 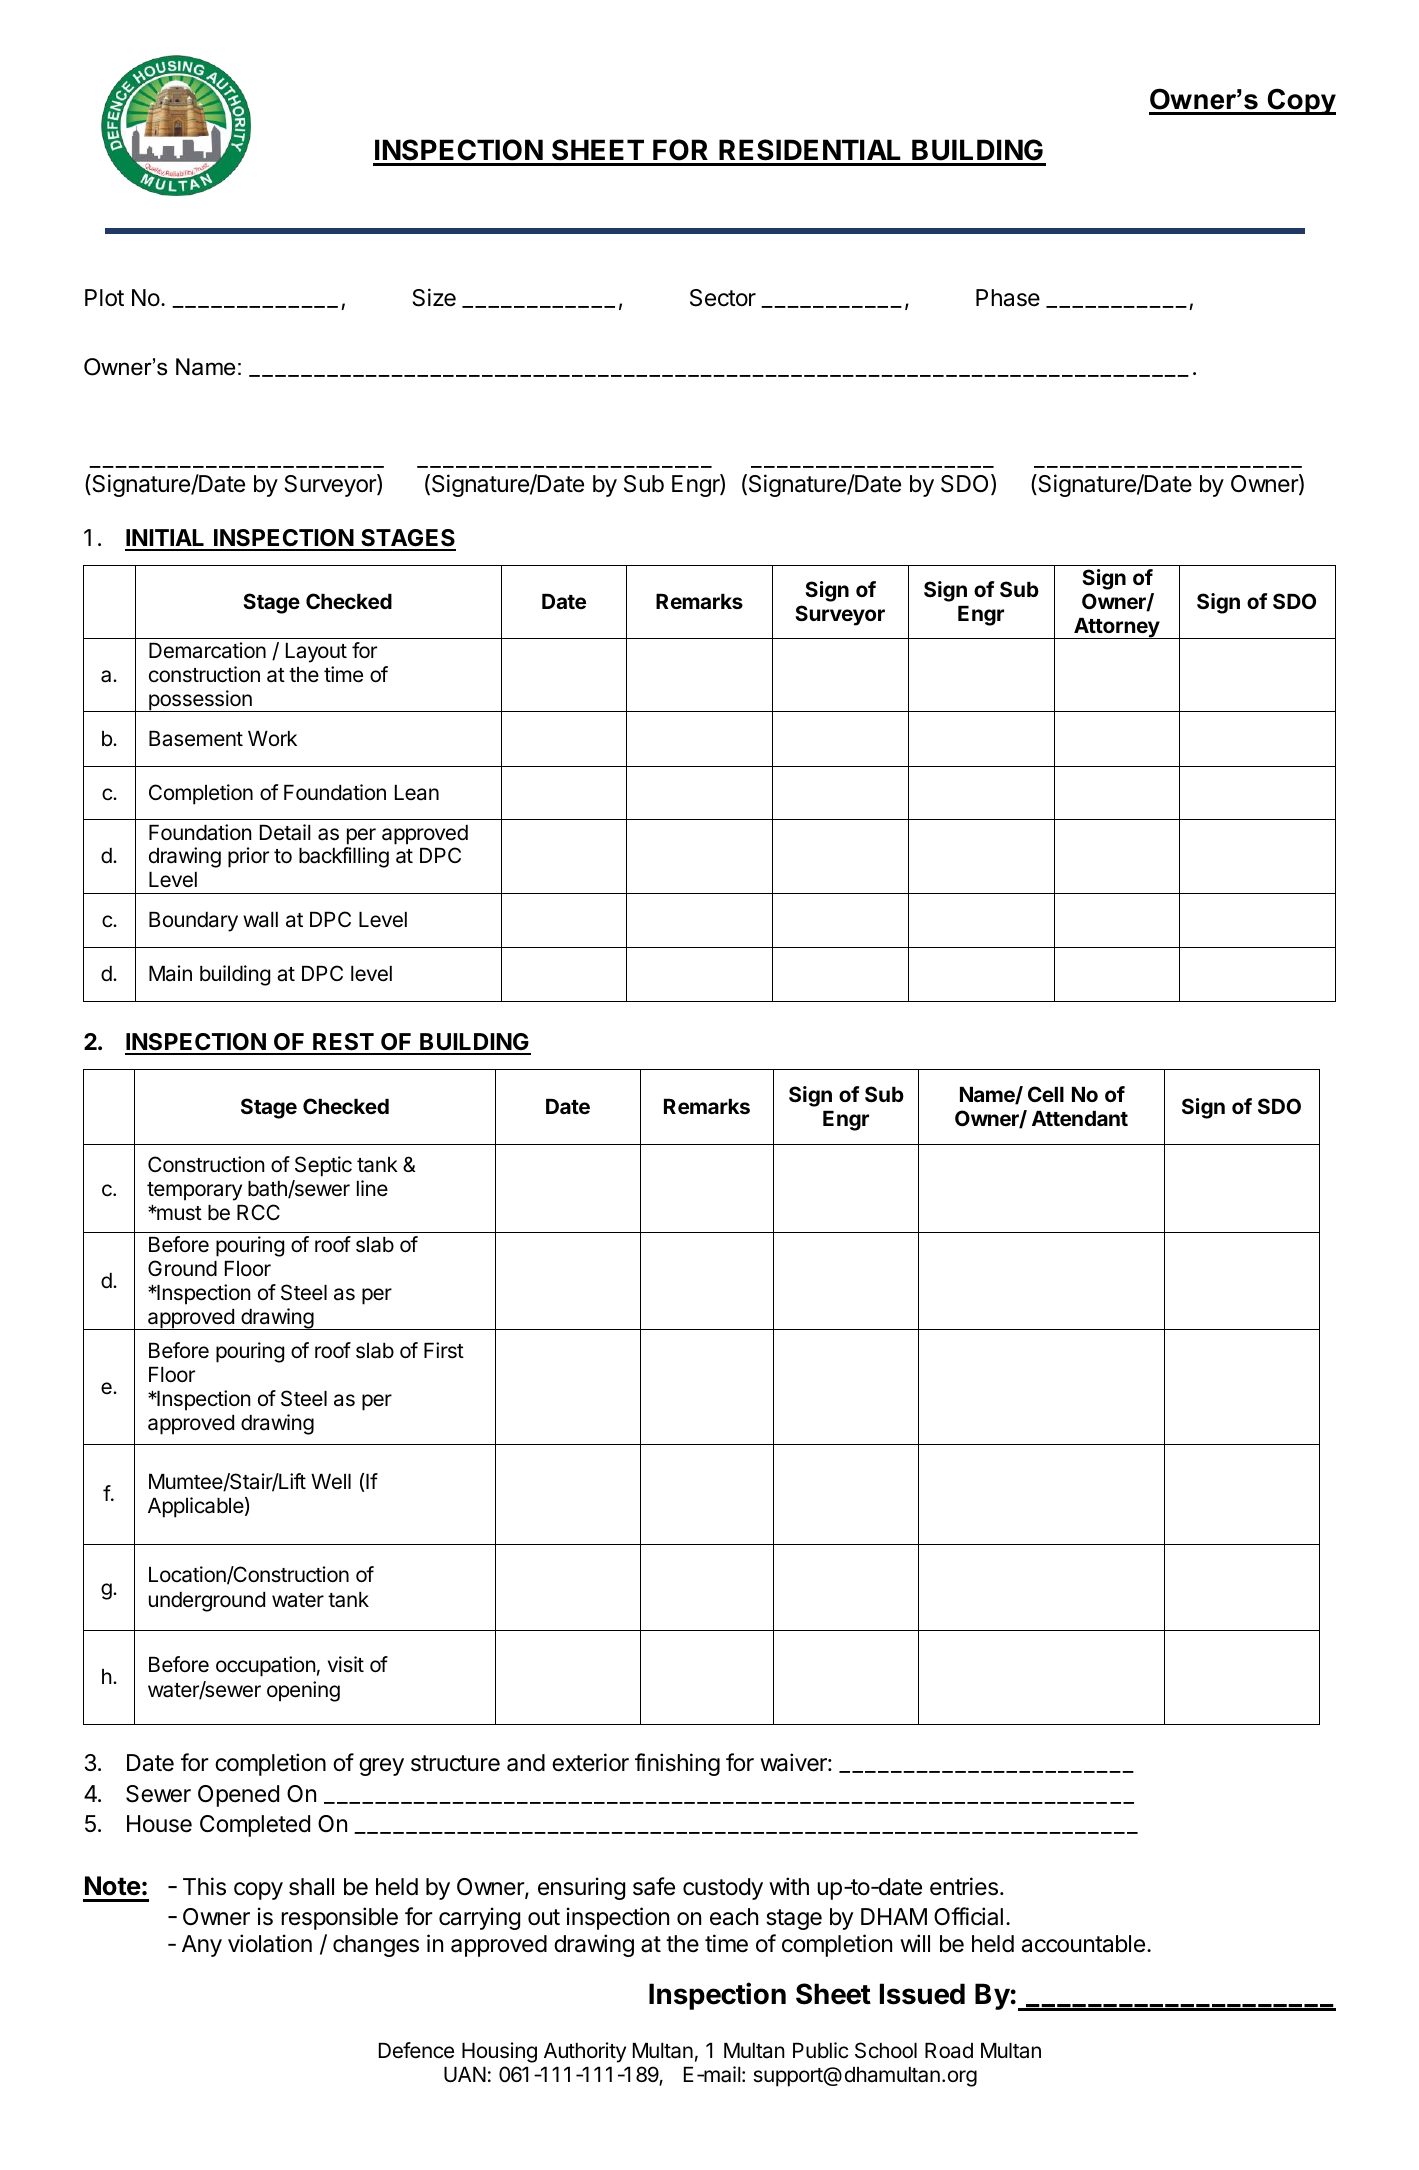 What do you see at coordinates (585, 2052) in the image?
I see `Authority` at bounding box center [585, 2052].
